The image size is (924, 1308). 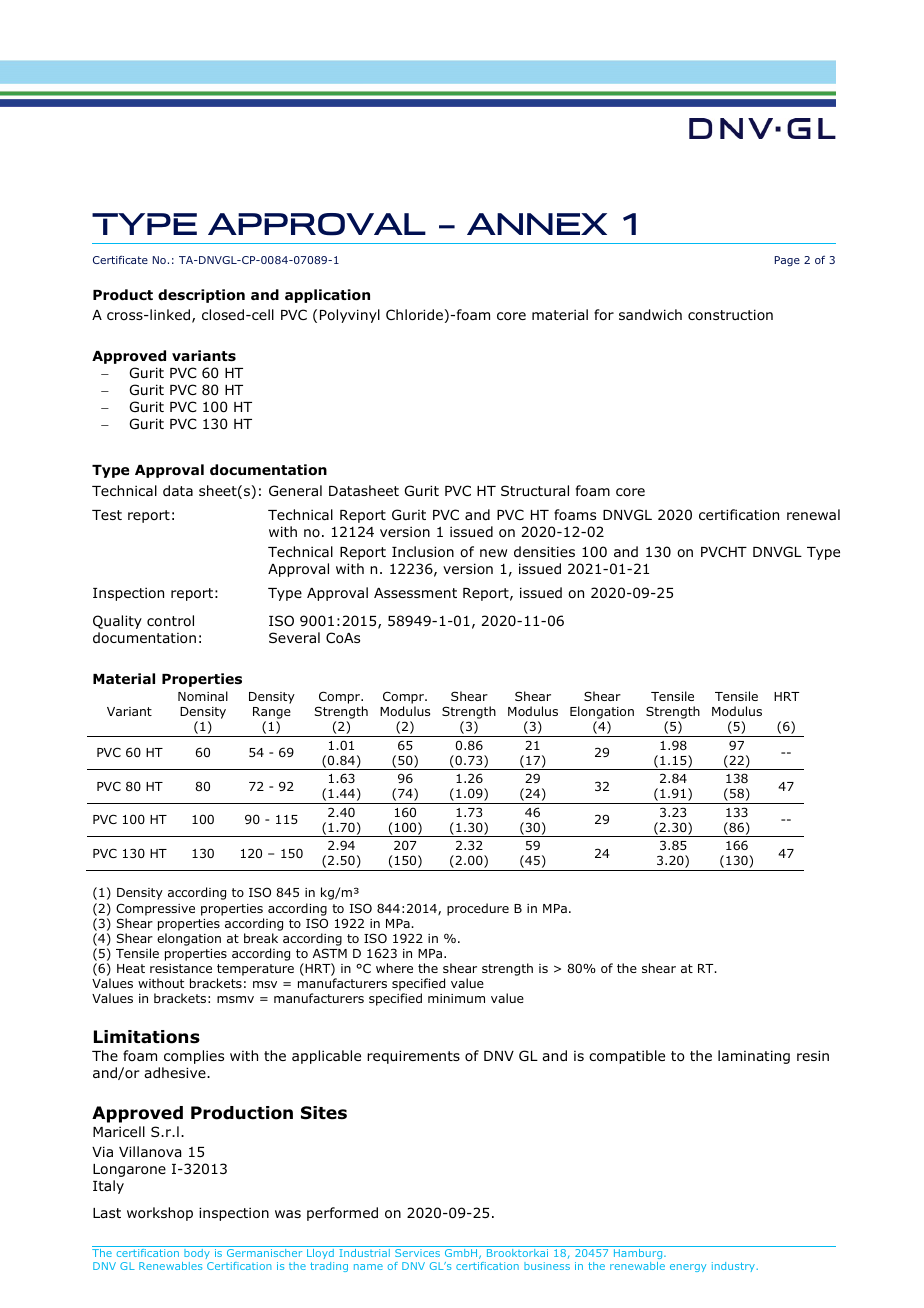 I want to click on Assessment, so click(x=415, y=593).
